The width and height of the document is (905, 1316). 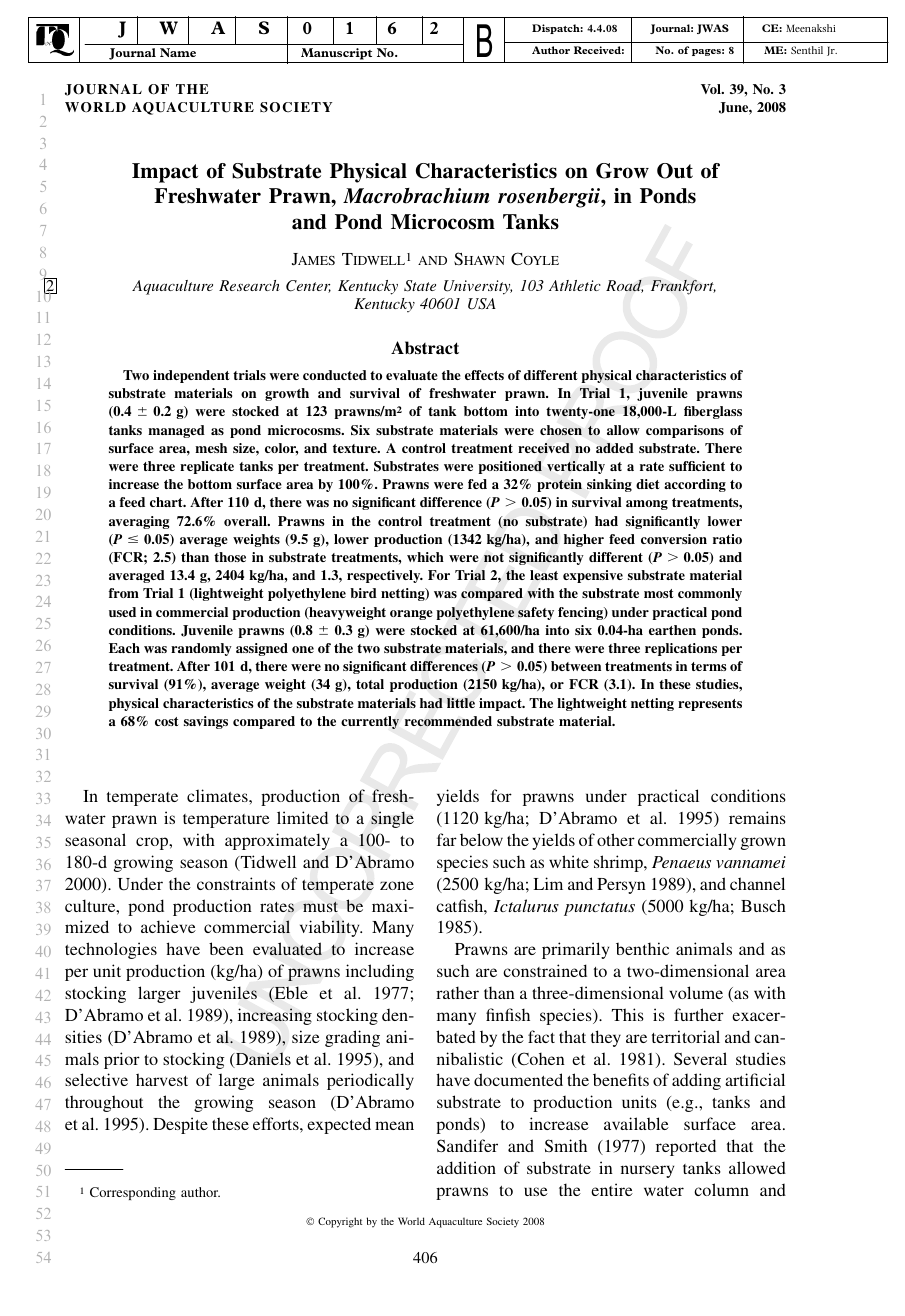 What do you see at coordinates (721, 1189) in the document?
I see `column` at bounding box center [721, 1189].
